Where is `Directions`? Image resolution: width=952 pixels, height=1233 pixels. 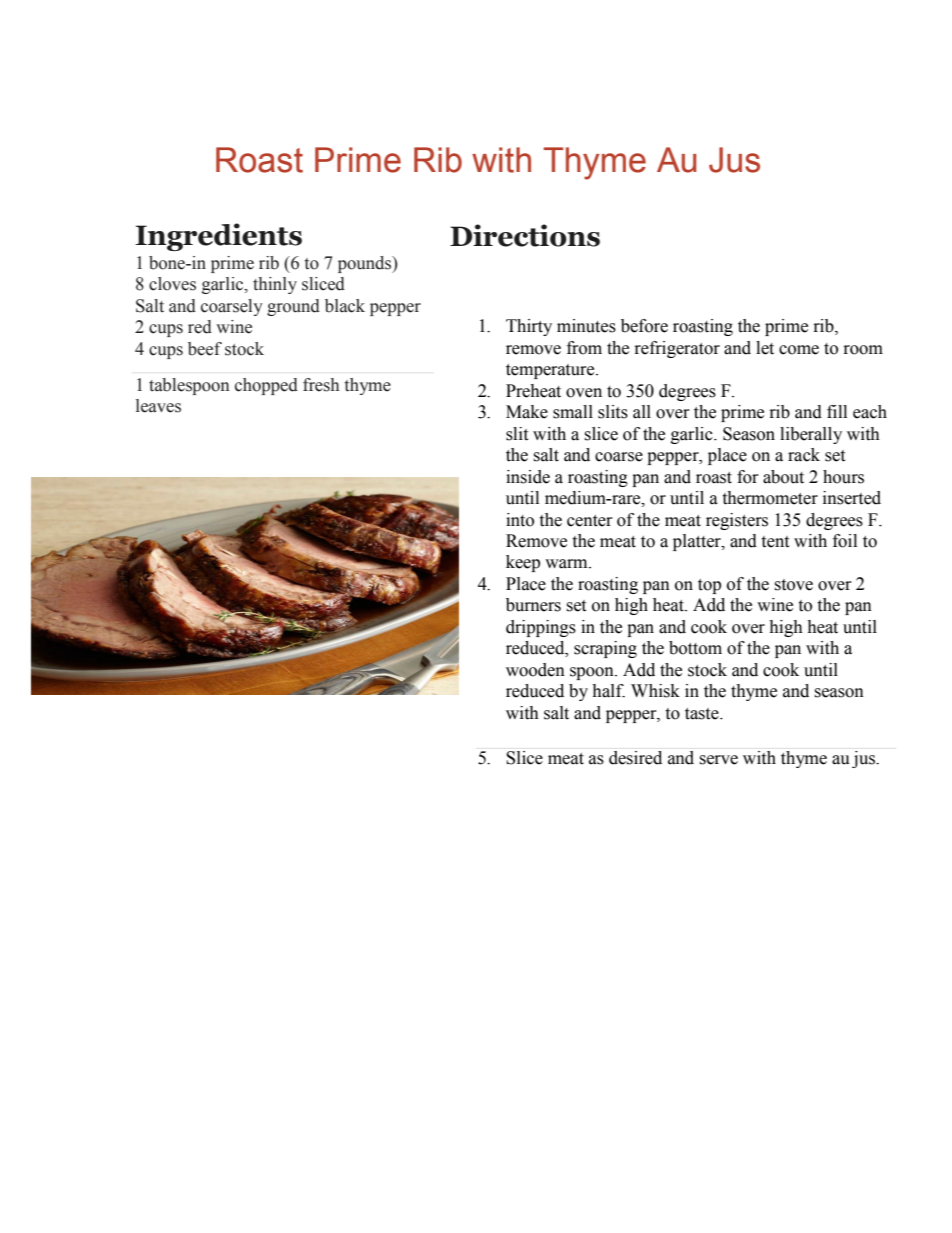 Directions is located at coordinates (525, 235).
